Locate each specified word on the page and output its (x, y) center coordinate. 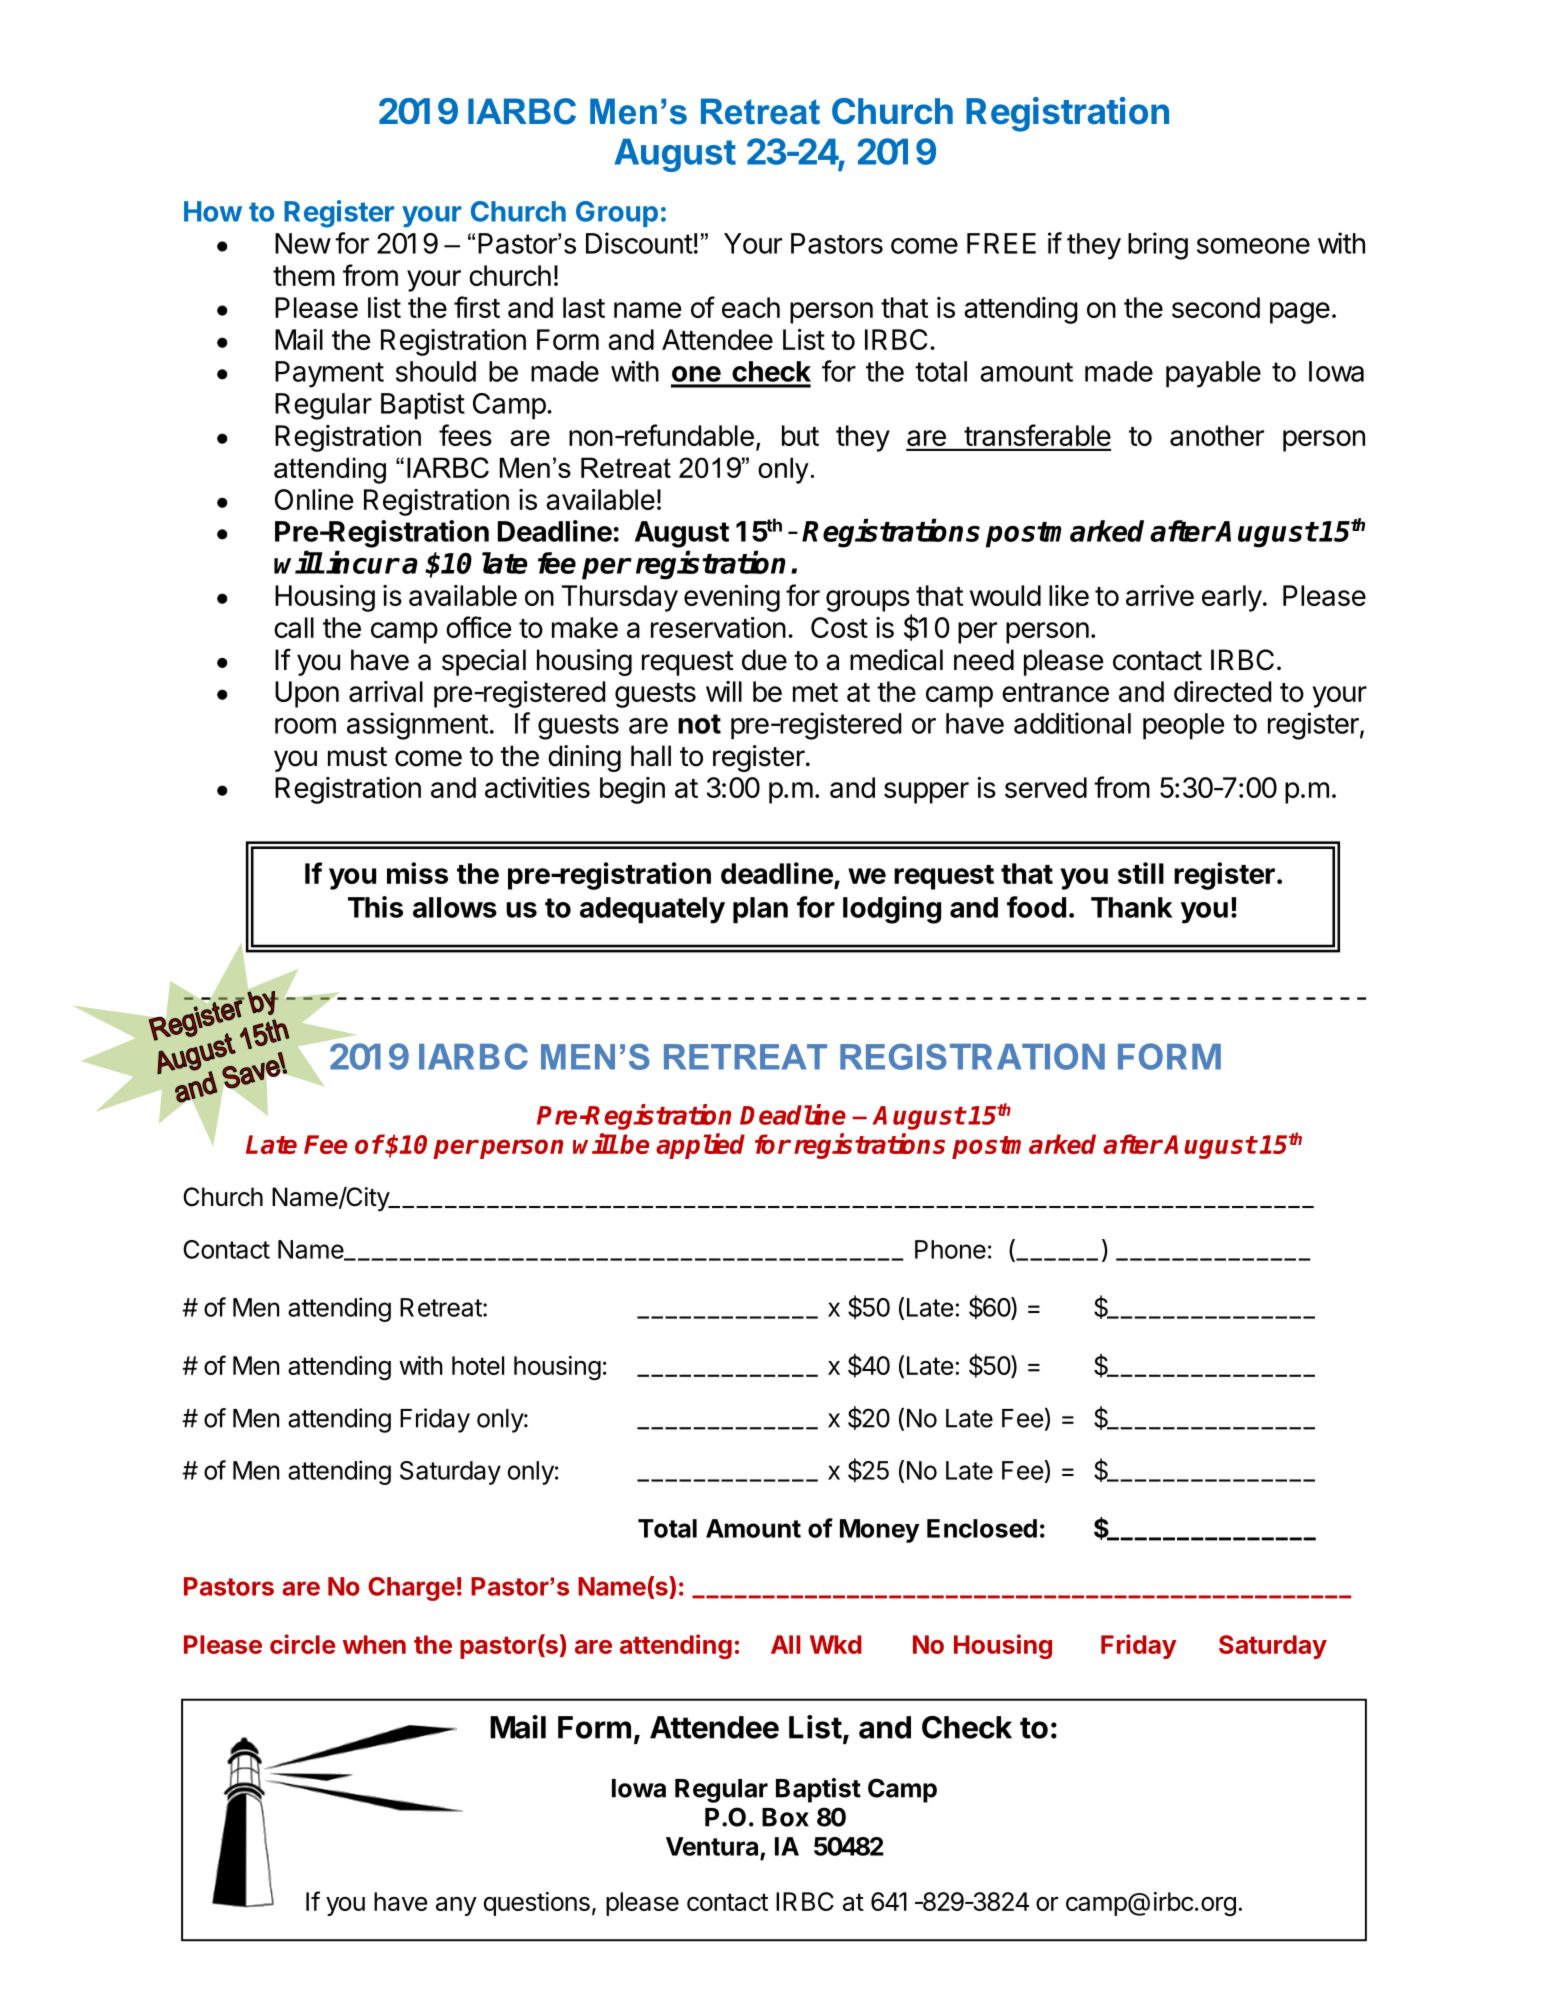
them (304, 275)
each (751, 307)
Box (785, 1817)
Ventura (712, 1846)
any (456, 1906)
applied (700, 1146)
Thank (1132, 907)
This (375, 907)
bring (1158, 246)
